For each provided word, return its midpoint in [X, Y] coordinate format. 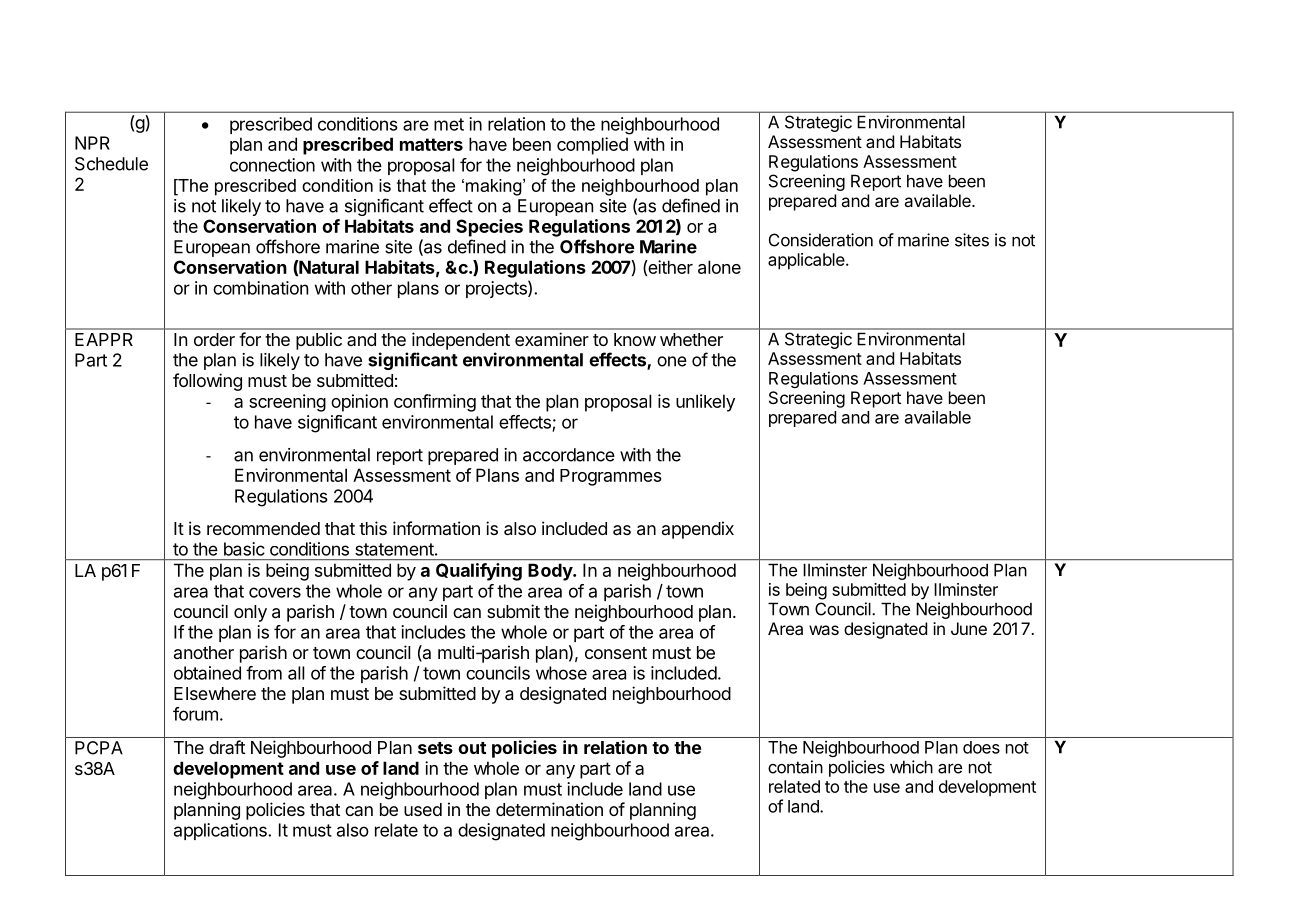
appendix [698, 530]
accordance [569, 455]
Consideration [821, 240]
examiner [552, 339]
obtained [207, 673]
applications [221, 831]
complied [592, 146]
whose [561, 673]
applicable [806, 261]
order [214, 339]
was [824, 630]
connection [272, 165]
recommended [263, 528]
